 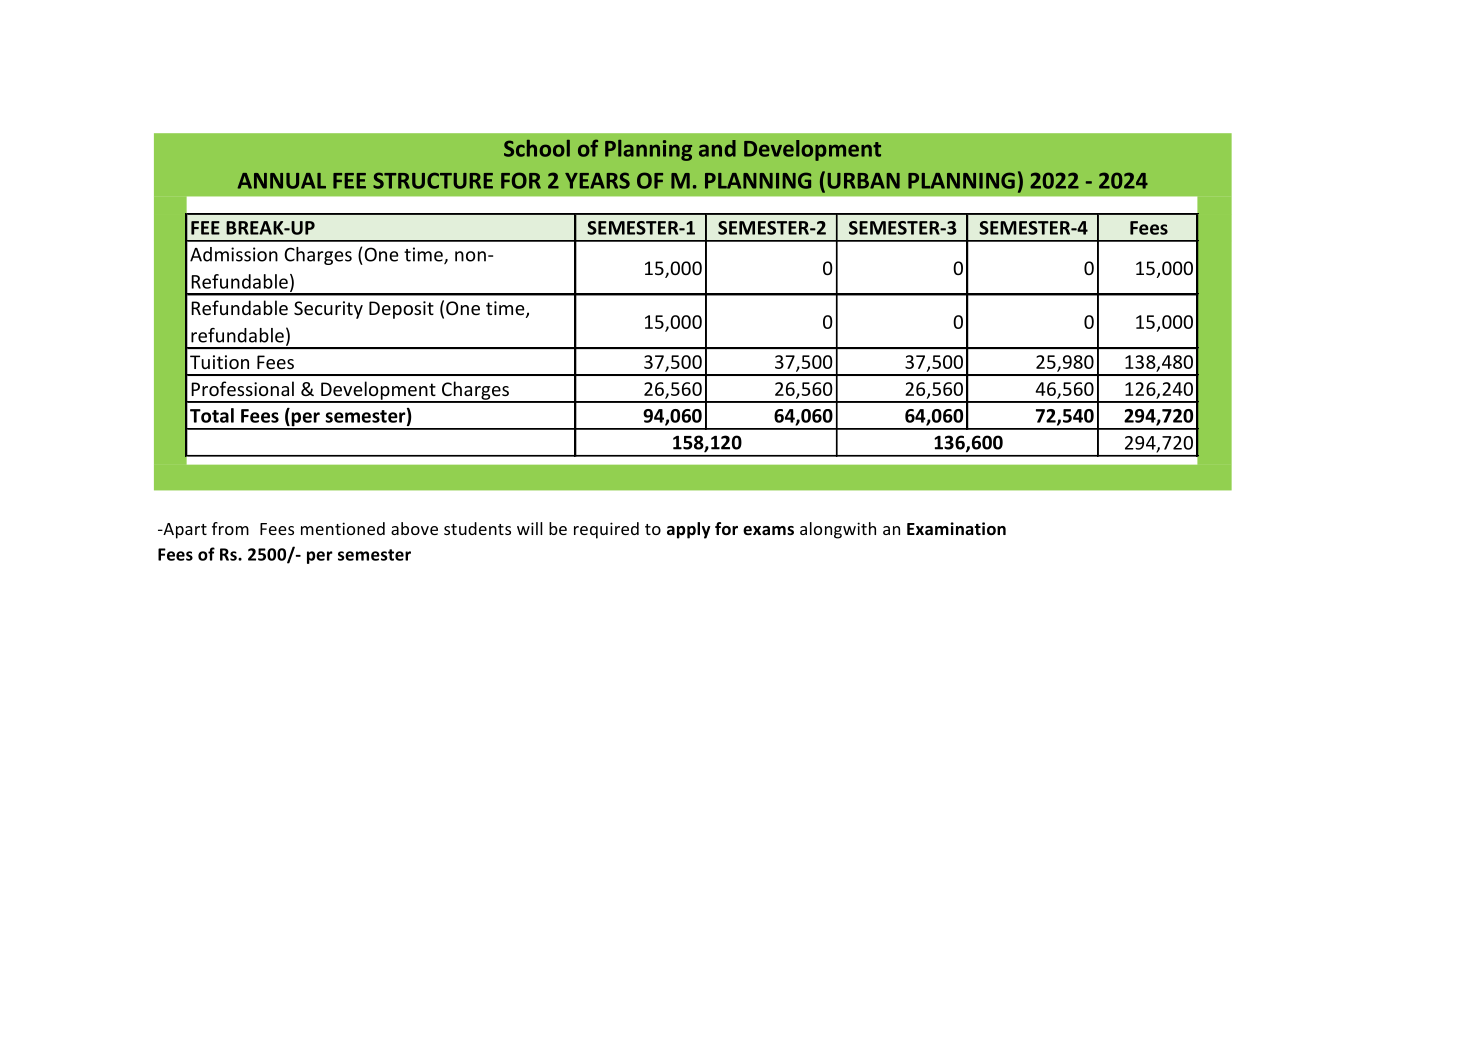 What do you see at coordinates (230, 528) in the screenshot?
I see `from` at bounding box center [230, 528].
